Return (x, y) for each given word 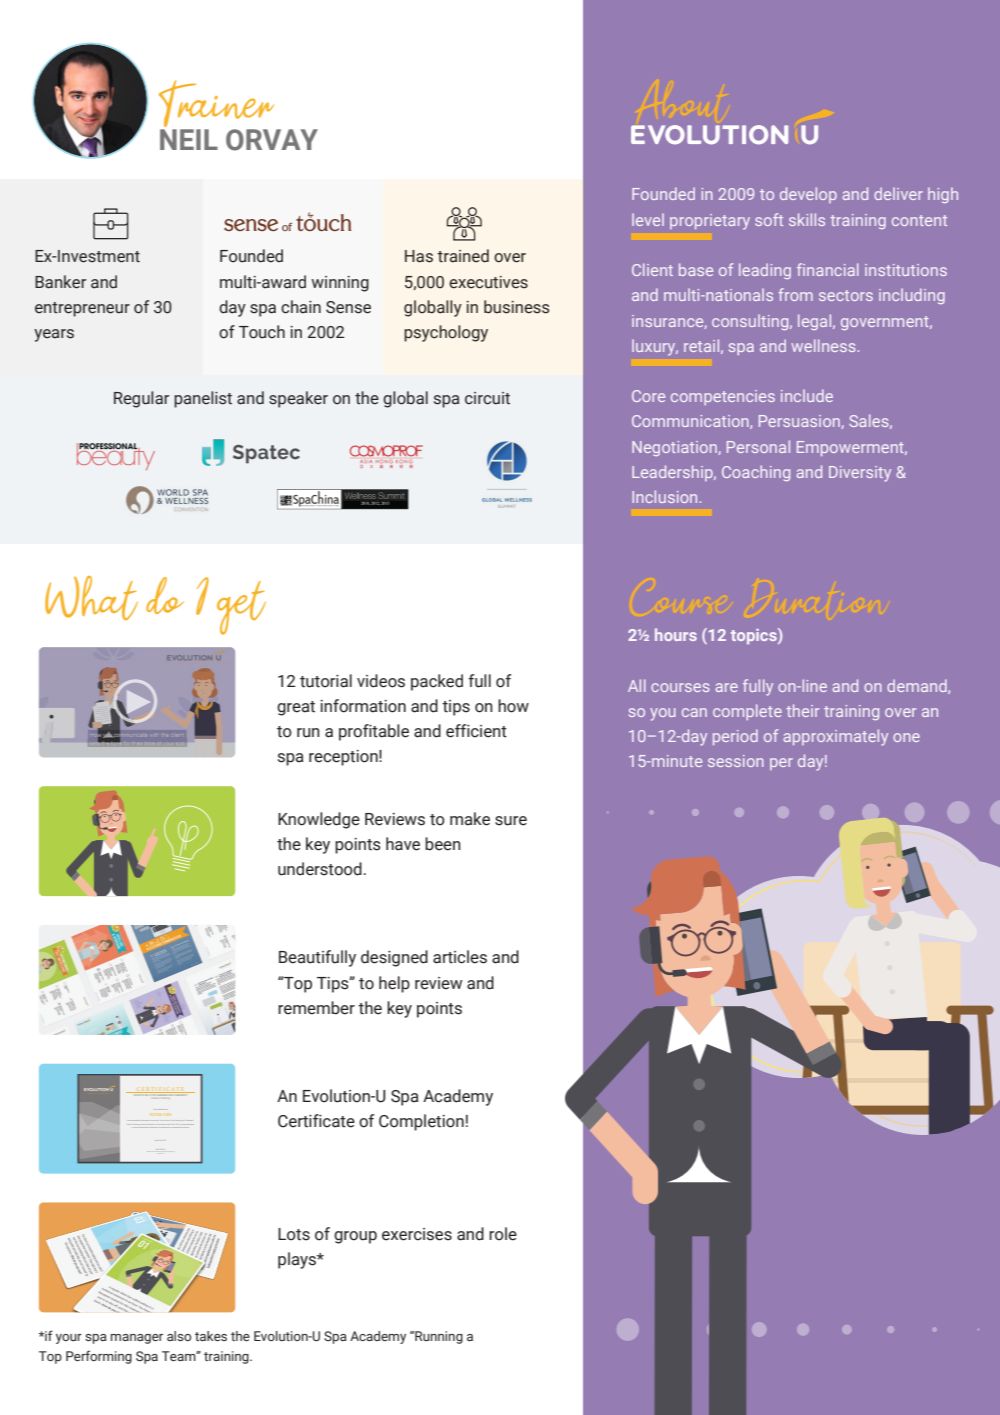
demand (918, 686)
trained (463, 256)
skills (807, 219)
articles (460, 957)
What (91, 598)
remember (316, 1008)
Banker (60, 282)
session (736, 761)
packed (437, 682)
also (179, 1336)
